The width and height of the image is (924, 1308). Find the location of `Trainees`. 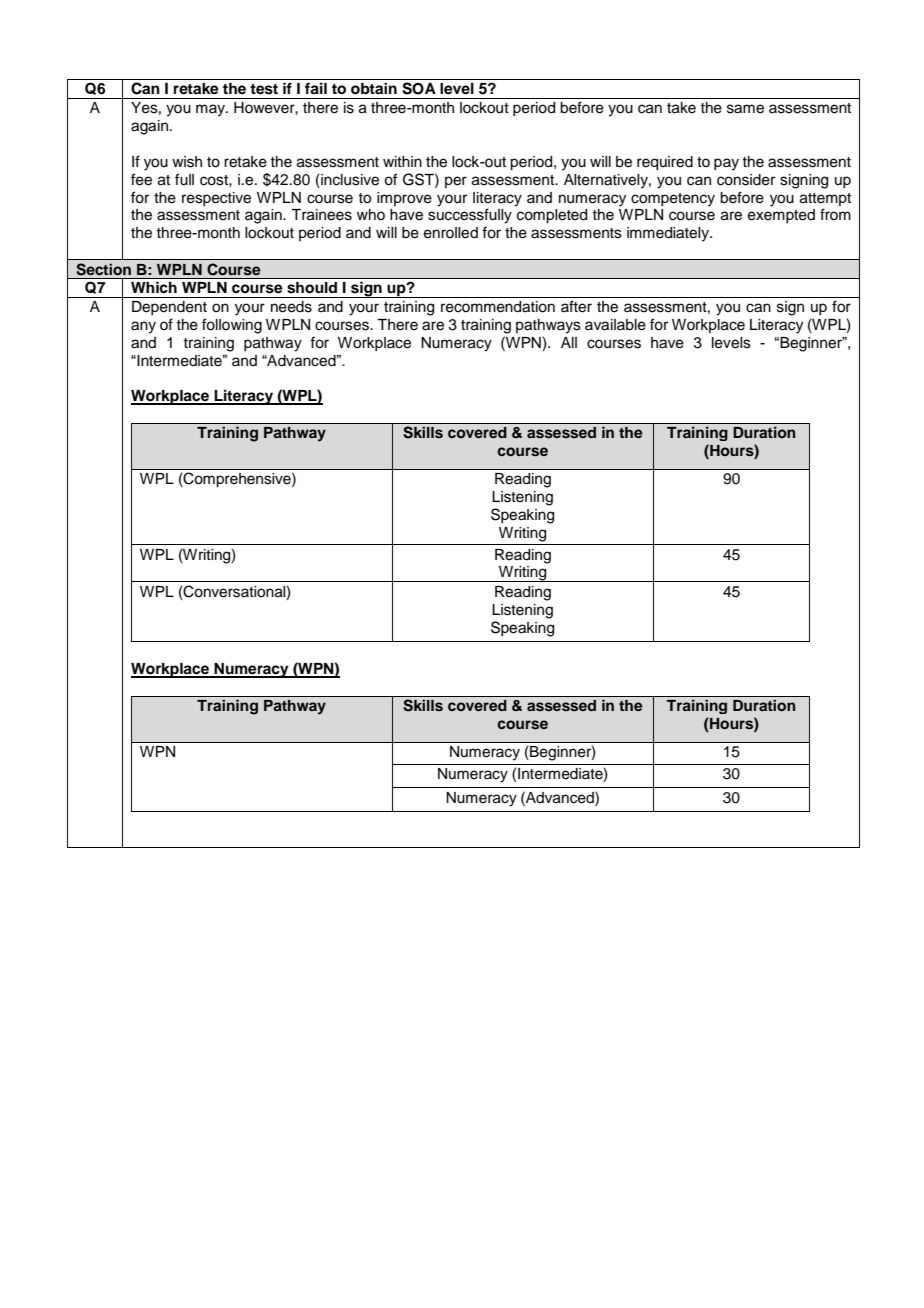

Trainees is located at coordinates (321, 215).
